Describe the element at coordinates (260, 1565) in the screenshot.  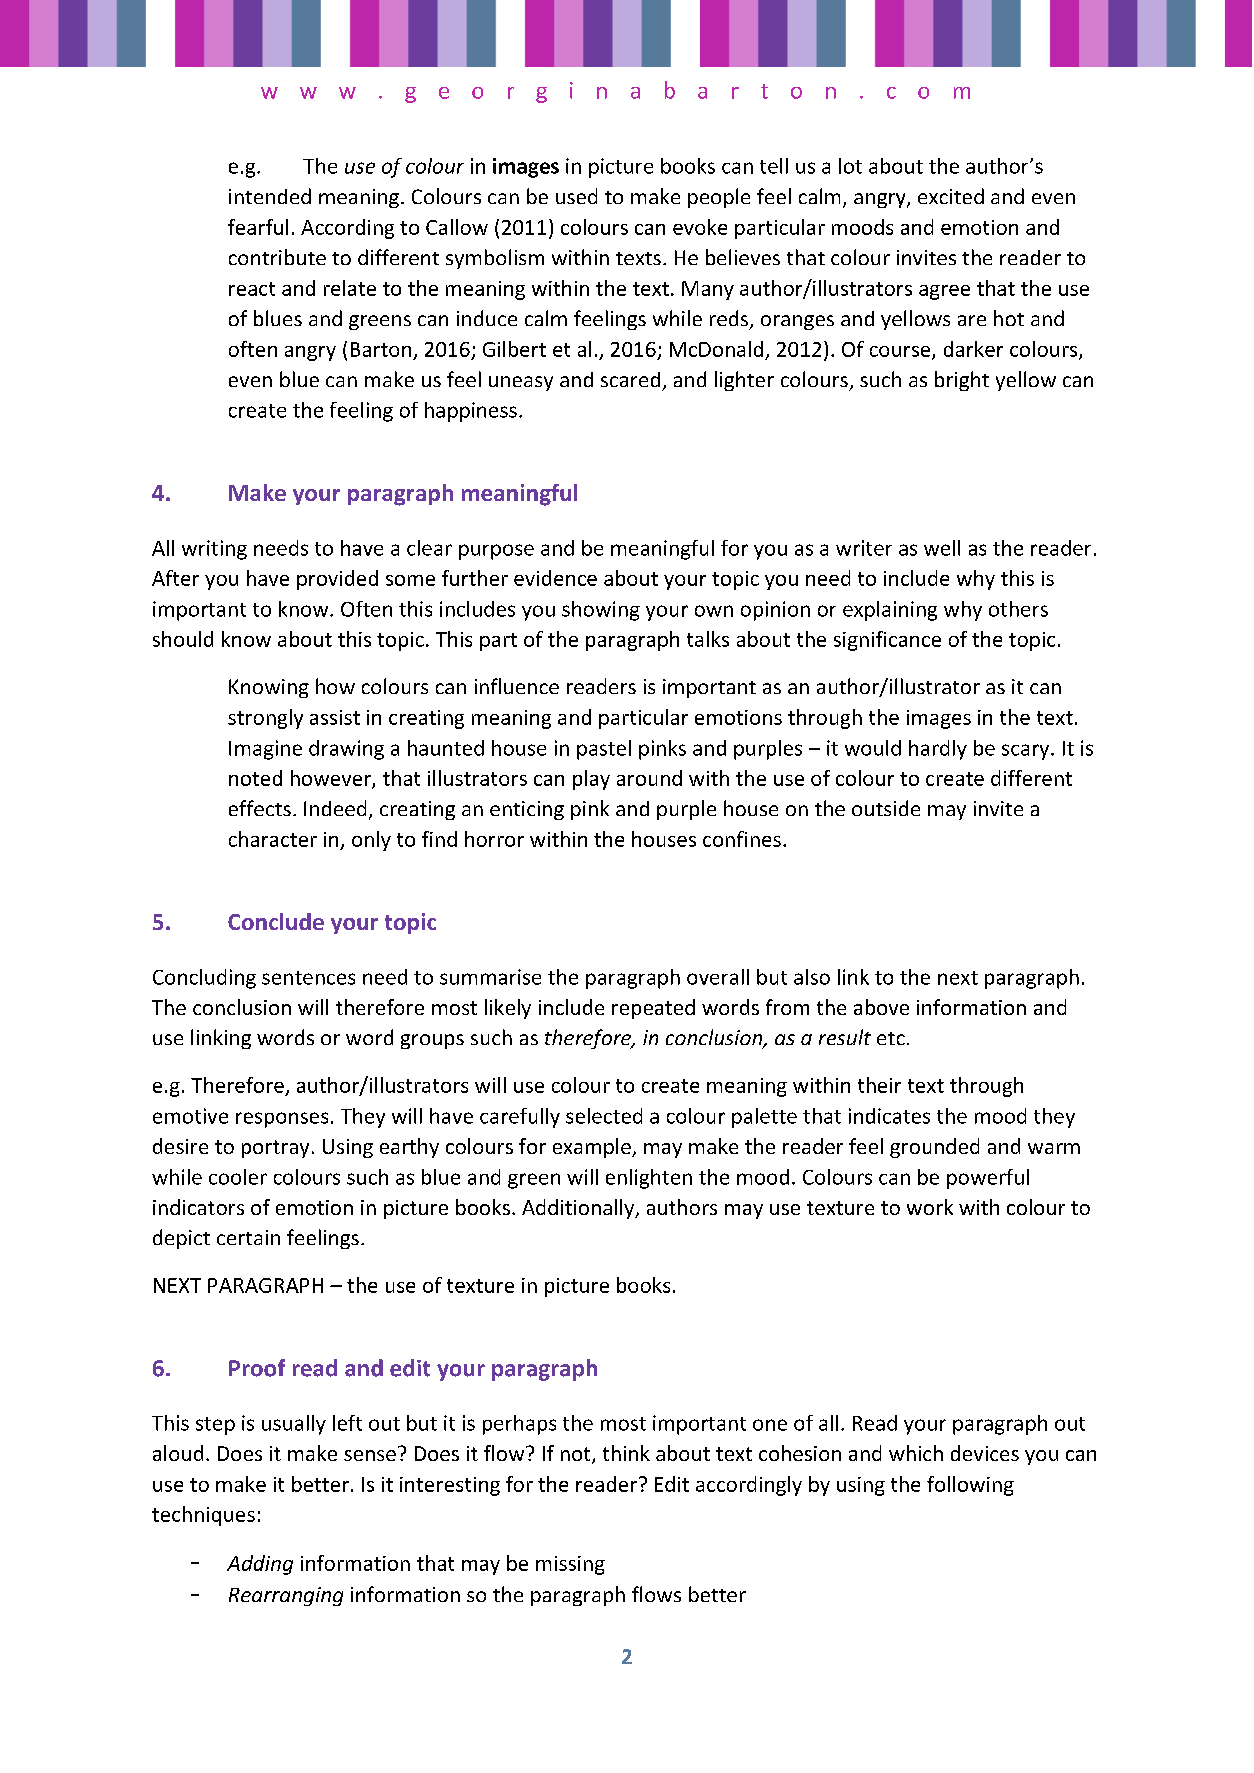
I see `Adding` at that location.
